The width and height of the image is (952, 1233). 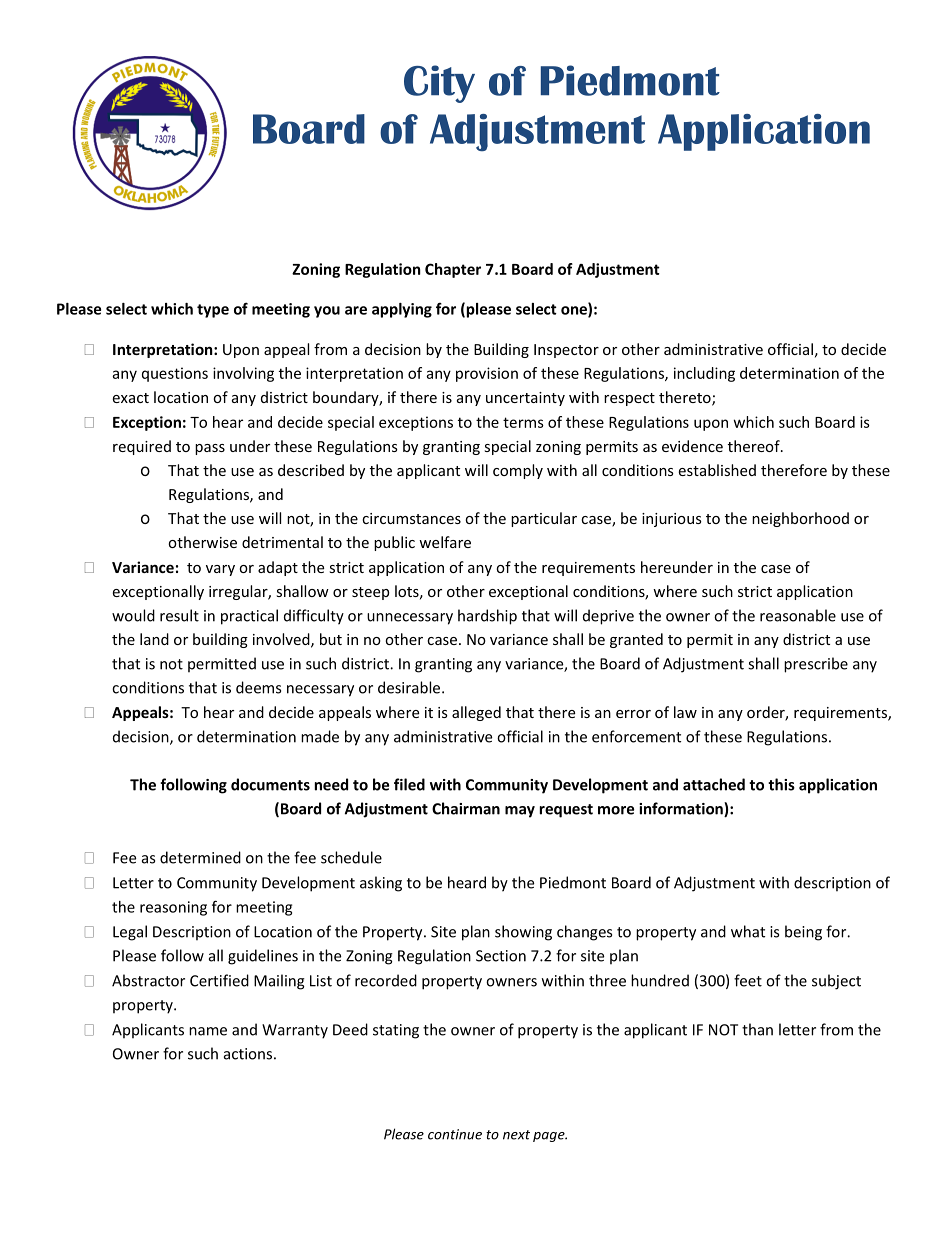 I want to click on alleged, so click(x=476, y=713).
